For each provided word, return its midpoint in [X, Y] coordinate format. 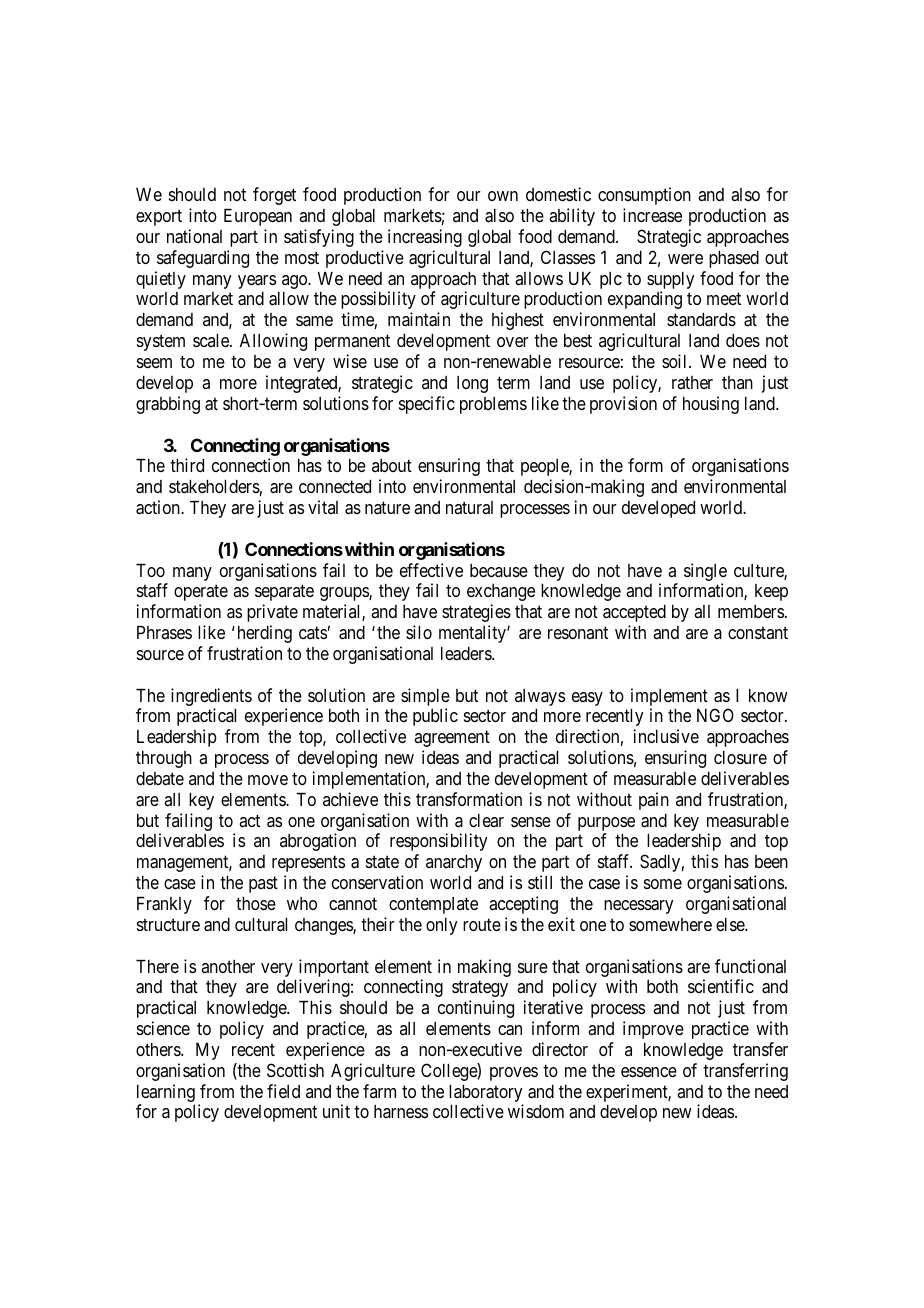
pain [654, 801]
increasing [425, 238]
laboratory [486, 1095]
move [268, 780]
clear [486, 820]
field [283, 1091]
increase [652, 215]
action [159, 507]
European [258, 217]
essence [649, 1072]
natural [469, 507]
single [705, 572]
